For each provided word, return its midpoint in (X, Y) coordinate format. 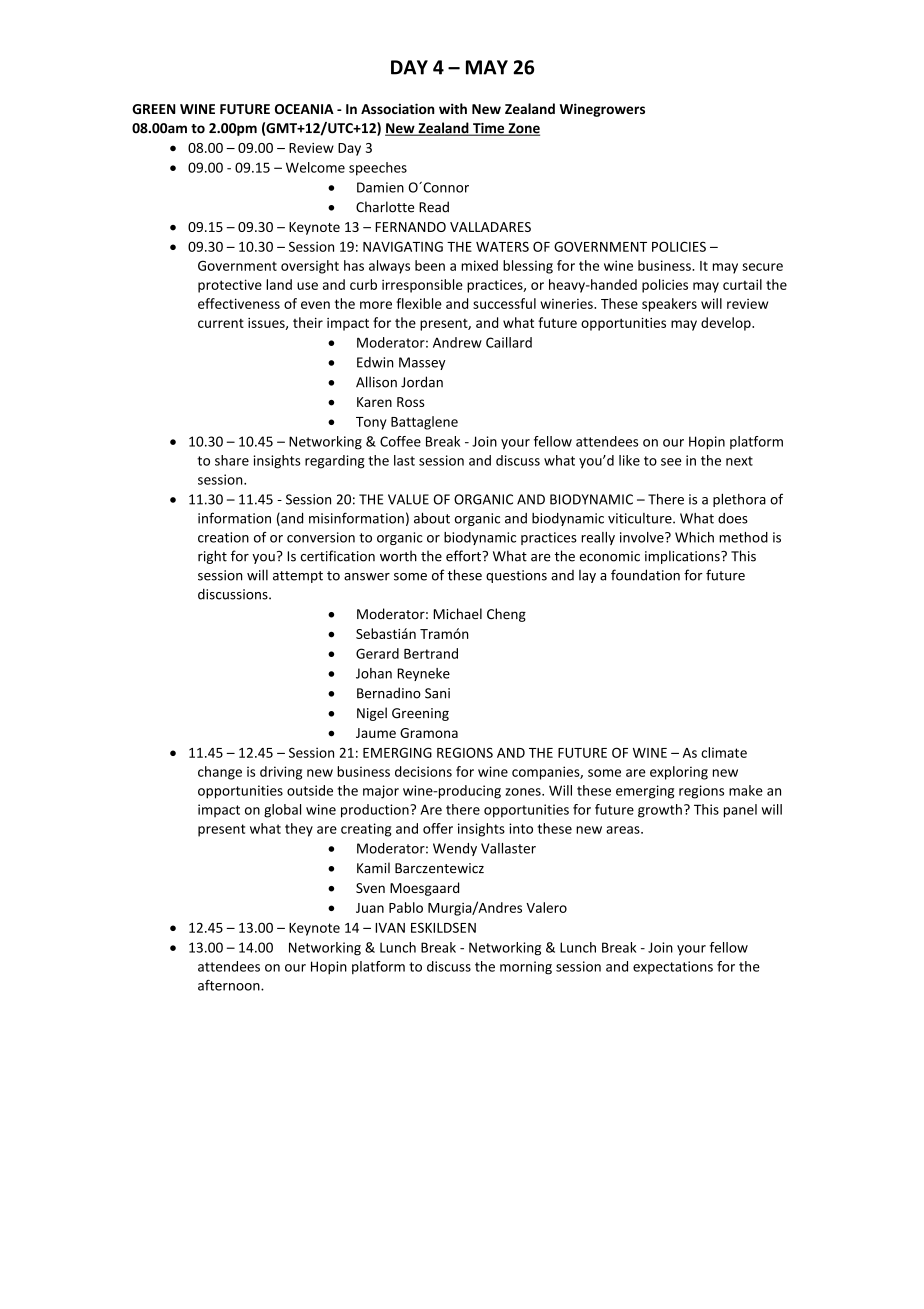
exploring (679, 773)
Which (694, 537)
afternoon (230, 985)
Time (489, 129)
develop (727, 324)
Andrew (457, 342)
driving (281, 773)
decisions (423, 771)
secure (762, 267)
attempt (298, 577)
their (308, 322)
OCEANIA (304, 109)
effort (464, 556)
